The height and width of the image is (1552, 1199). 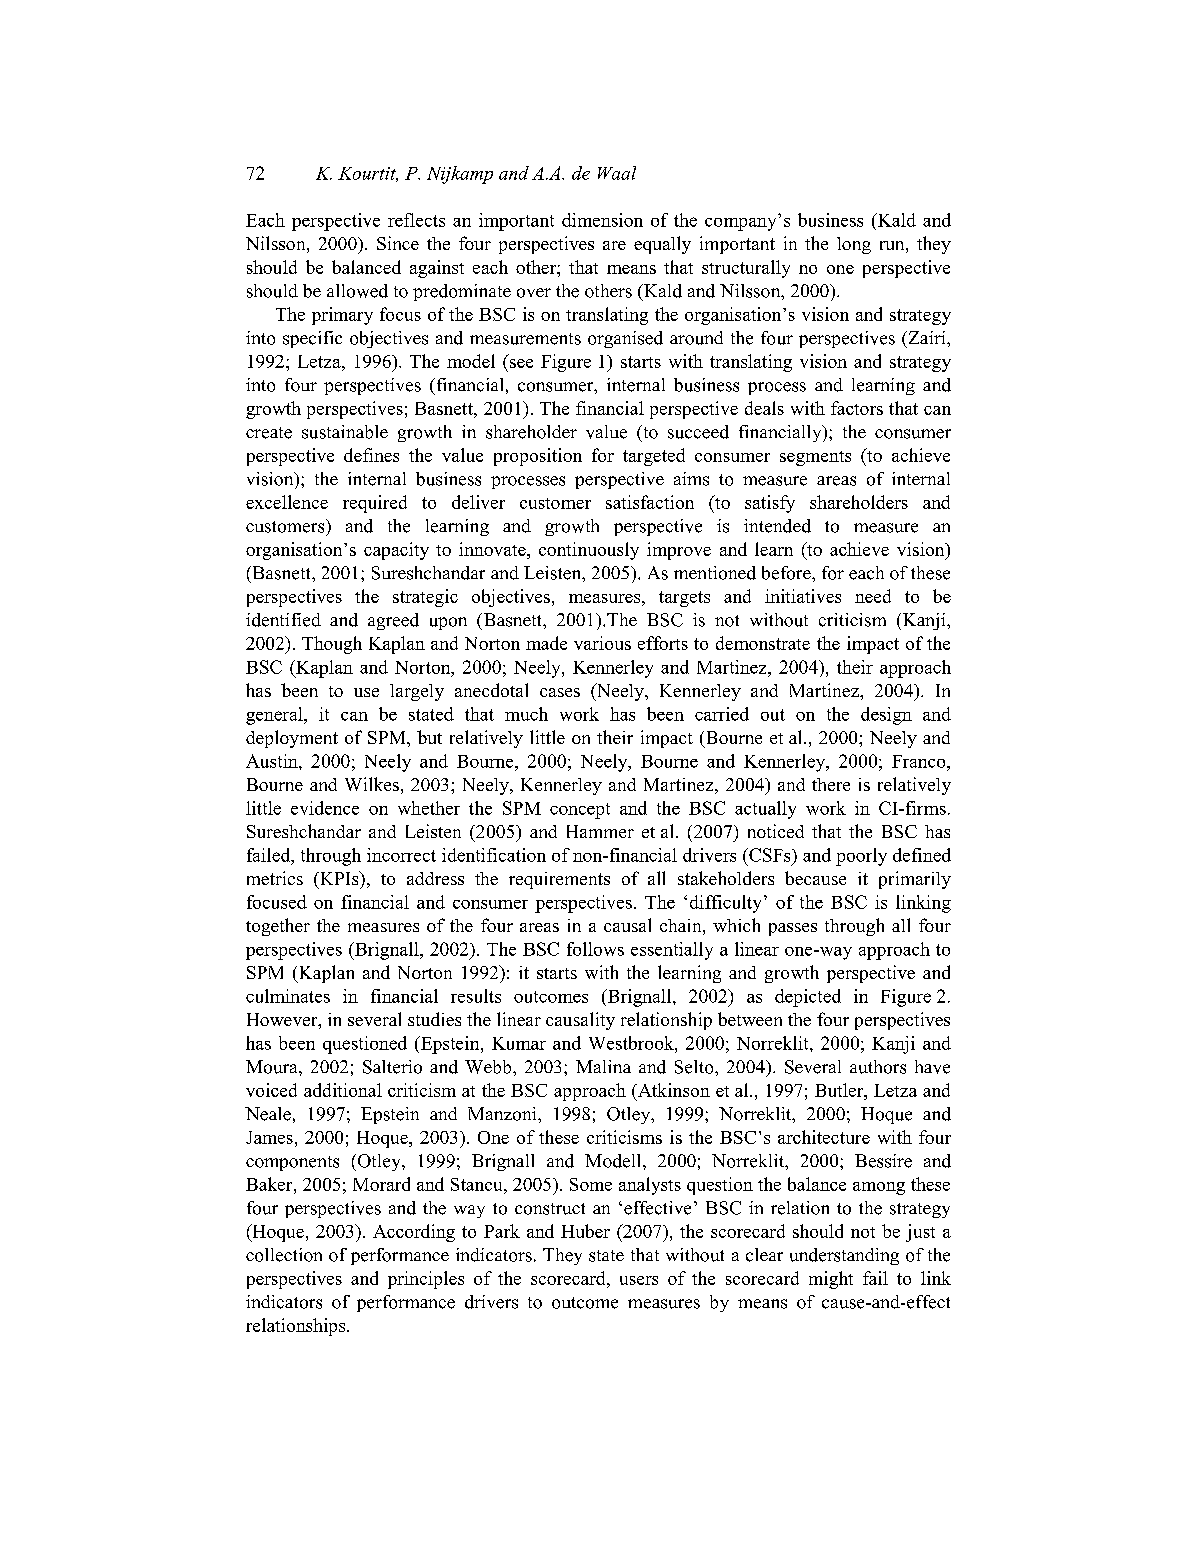 What do you see at coordinates (854, 245) in the image?
I see `long` at bounding box center [854, 245].
